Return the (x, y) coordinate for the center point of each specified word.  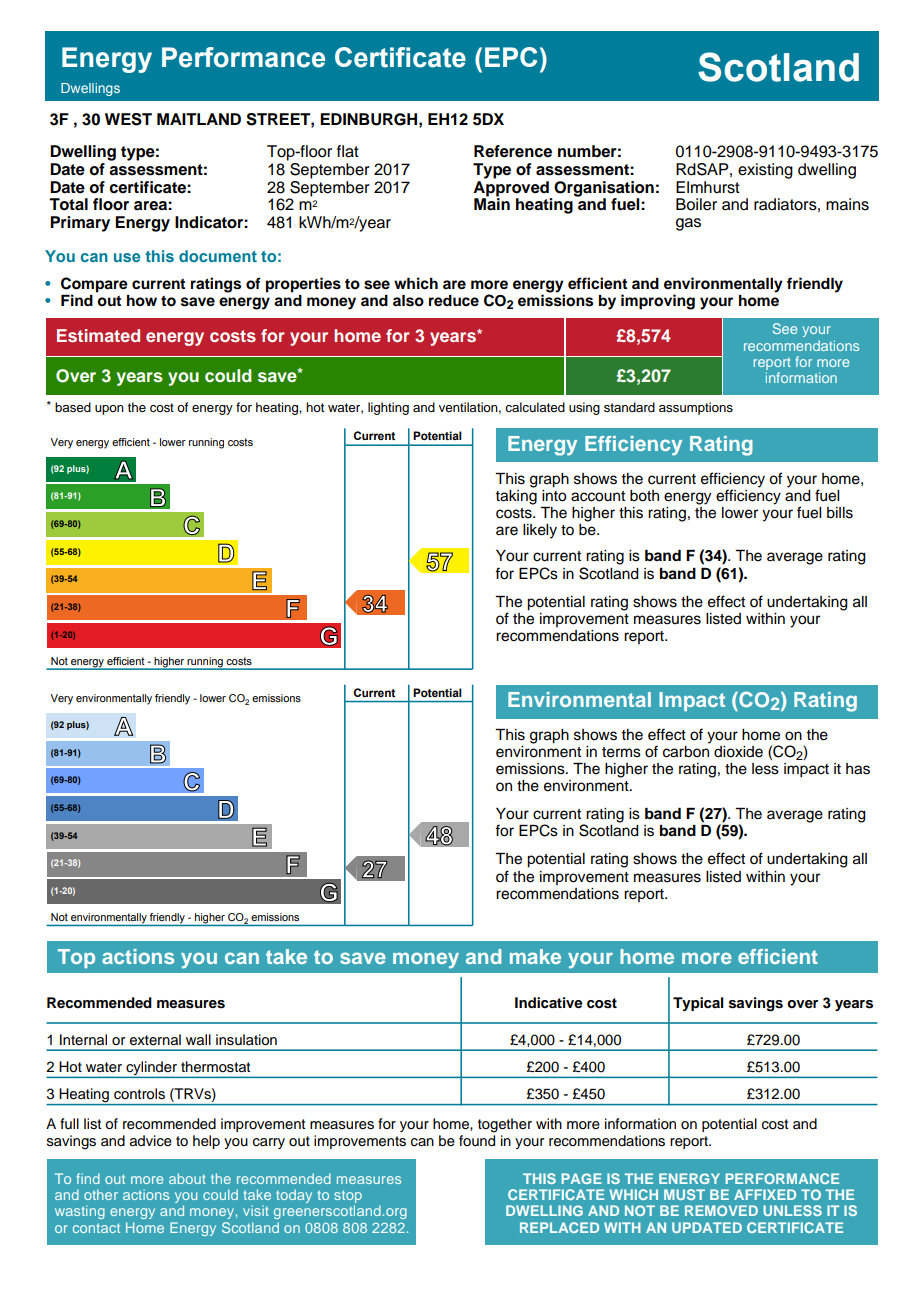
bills (840, 513)
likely (540, 531)
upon (109, 410)
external (155, 1040)
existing (765, 171)
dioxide (738, 752)
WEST (128, 119)
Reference (513, 151)
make (535, 956)
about (187, 1178)
